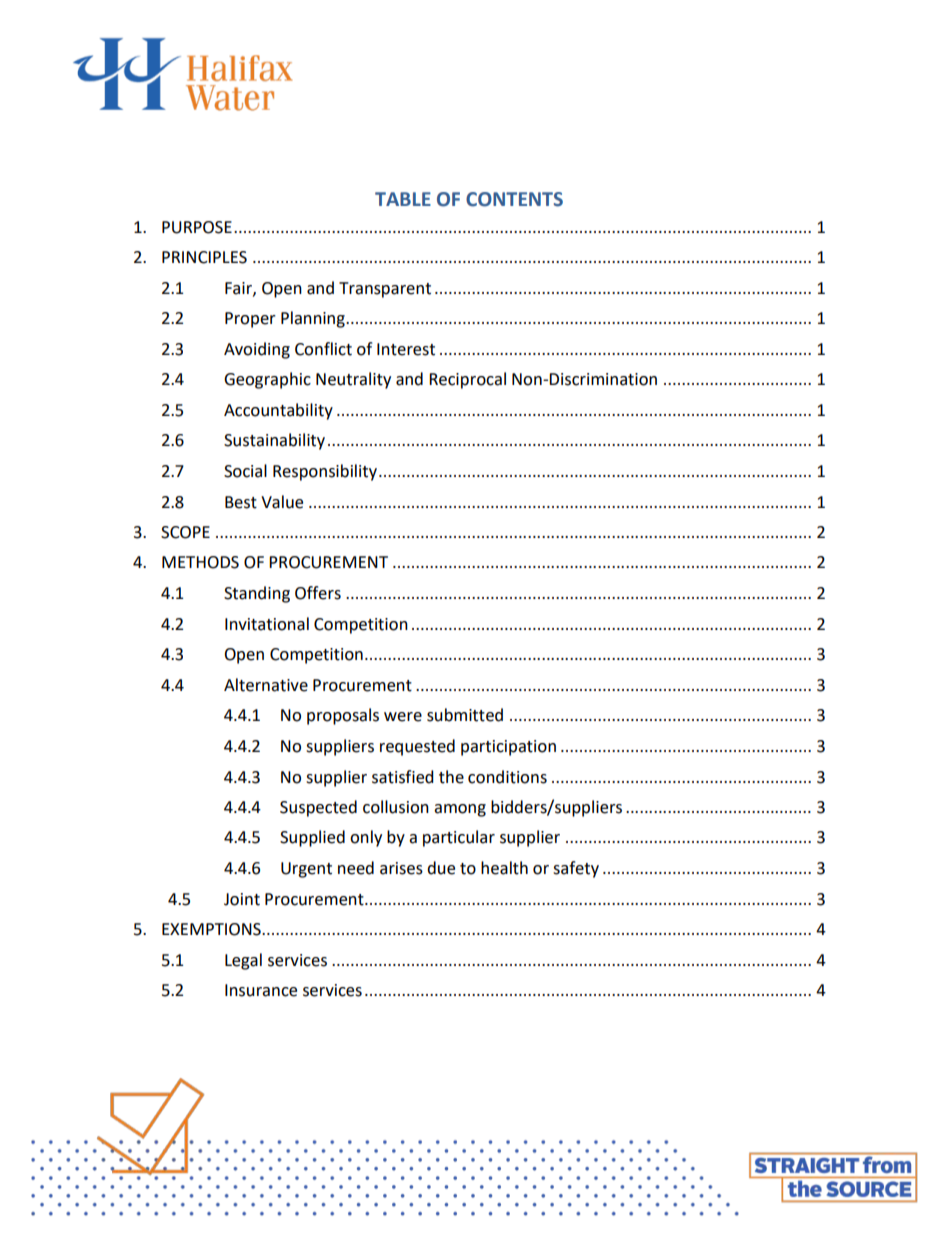  What do you see at coordinates (467, 380) in the screenshot?
I see `Reciprocal` at bounding box center [467, 380].
